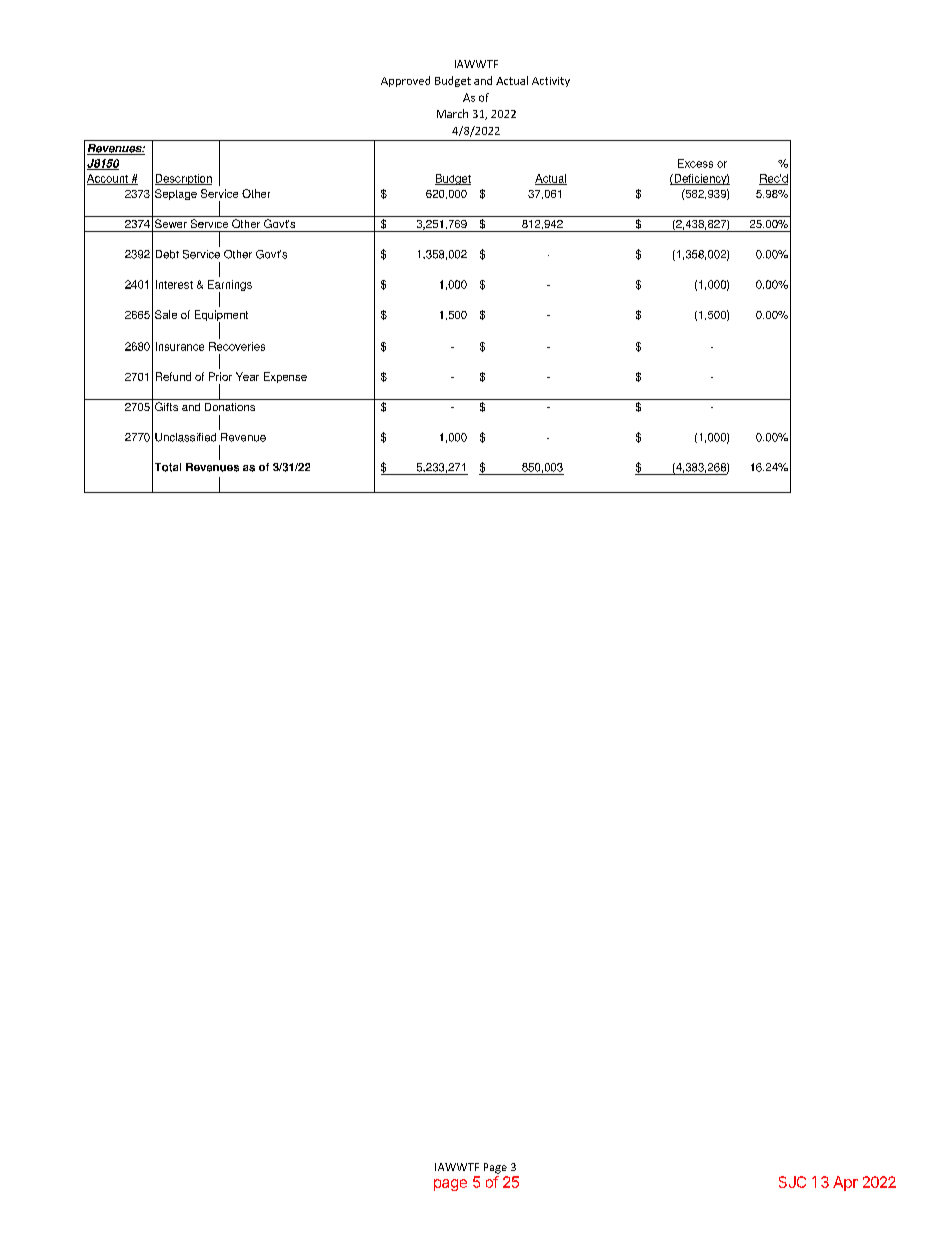 Image resolution: width=952 pixels, height=1233 pixels. What do you see at coordinates (845, 1183) in the document?
I see `Apr` at bounding box center [845, 1183].
